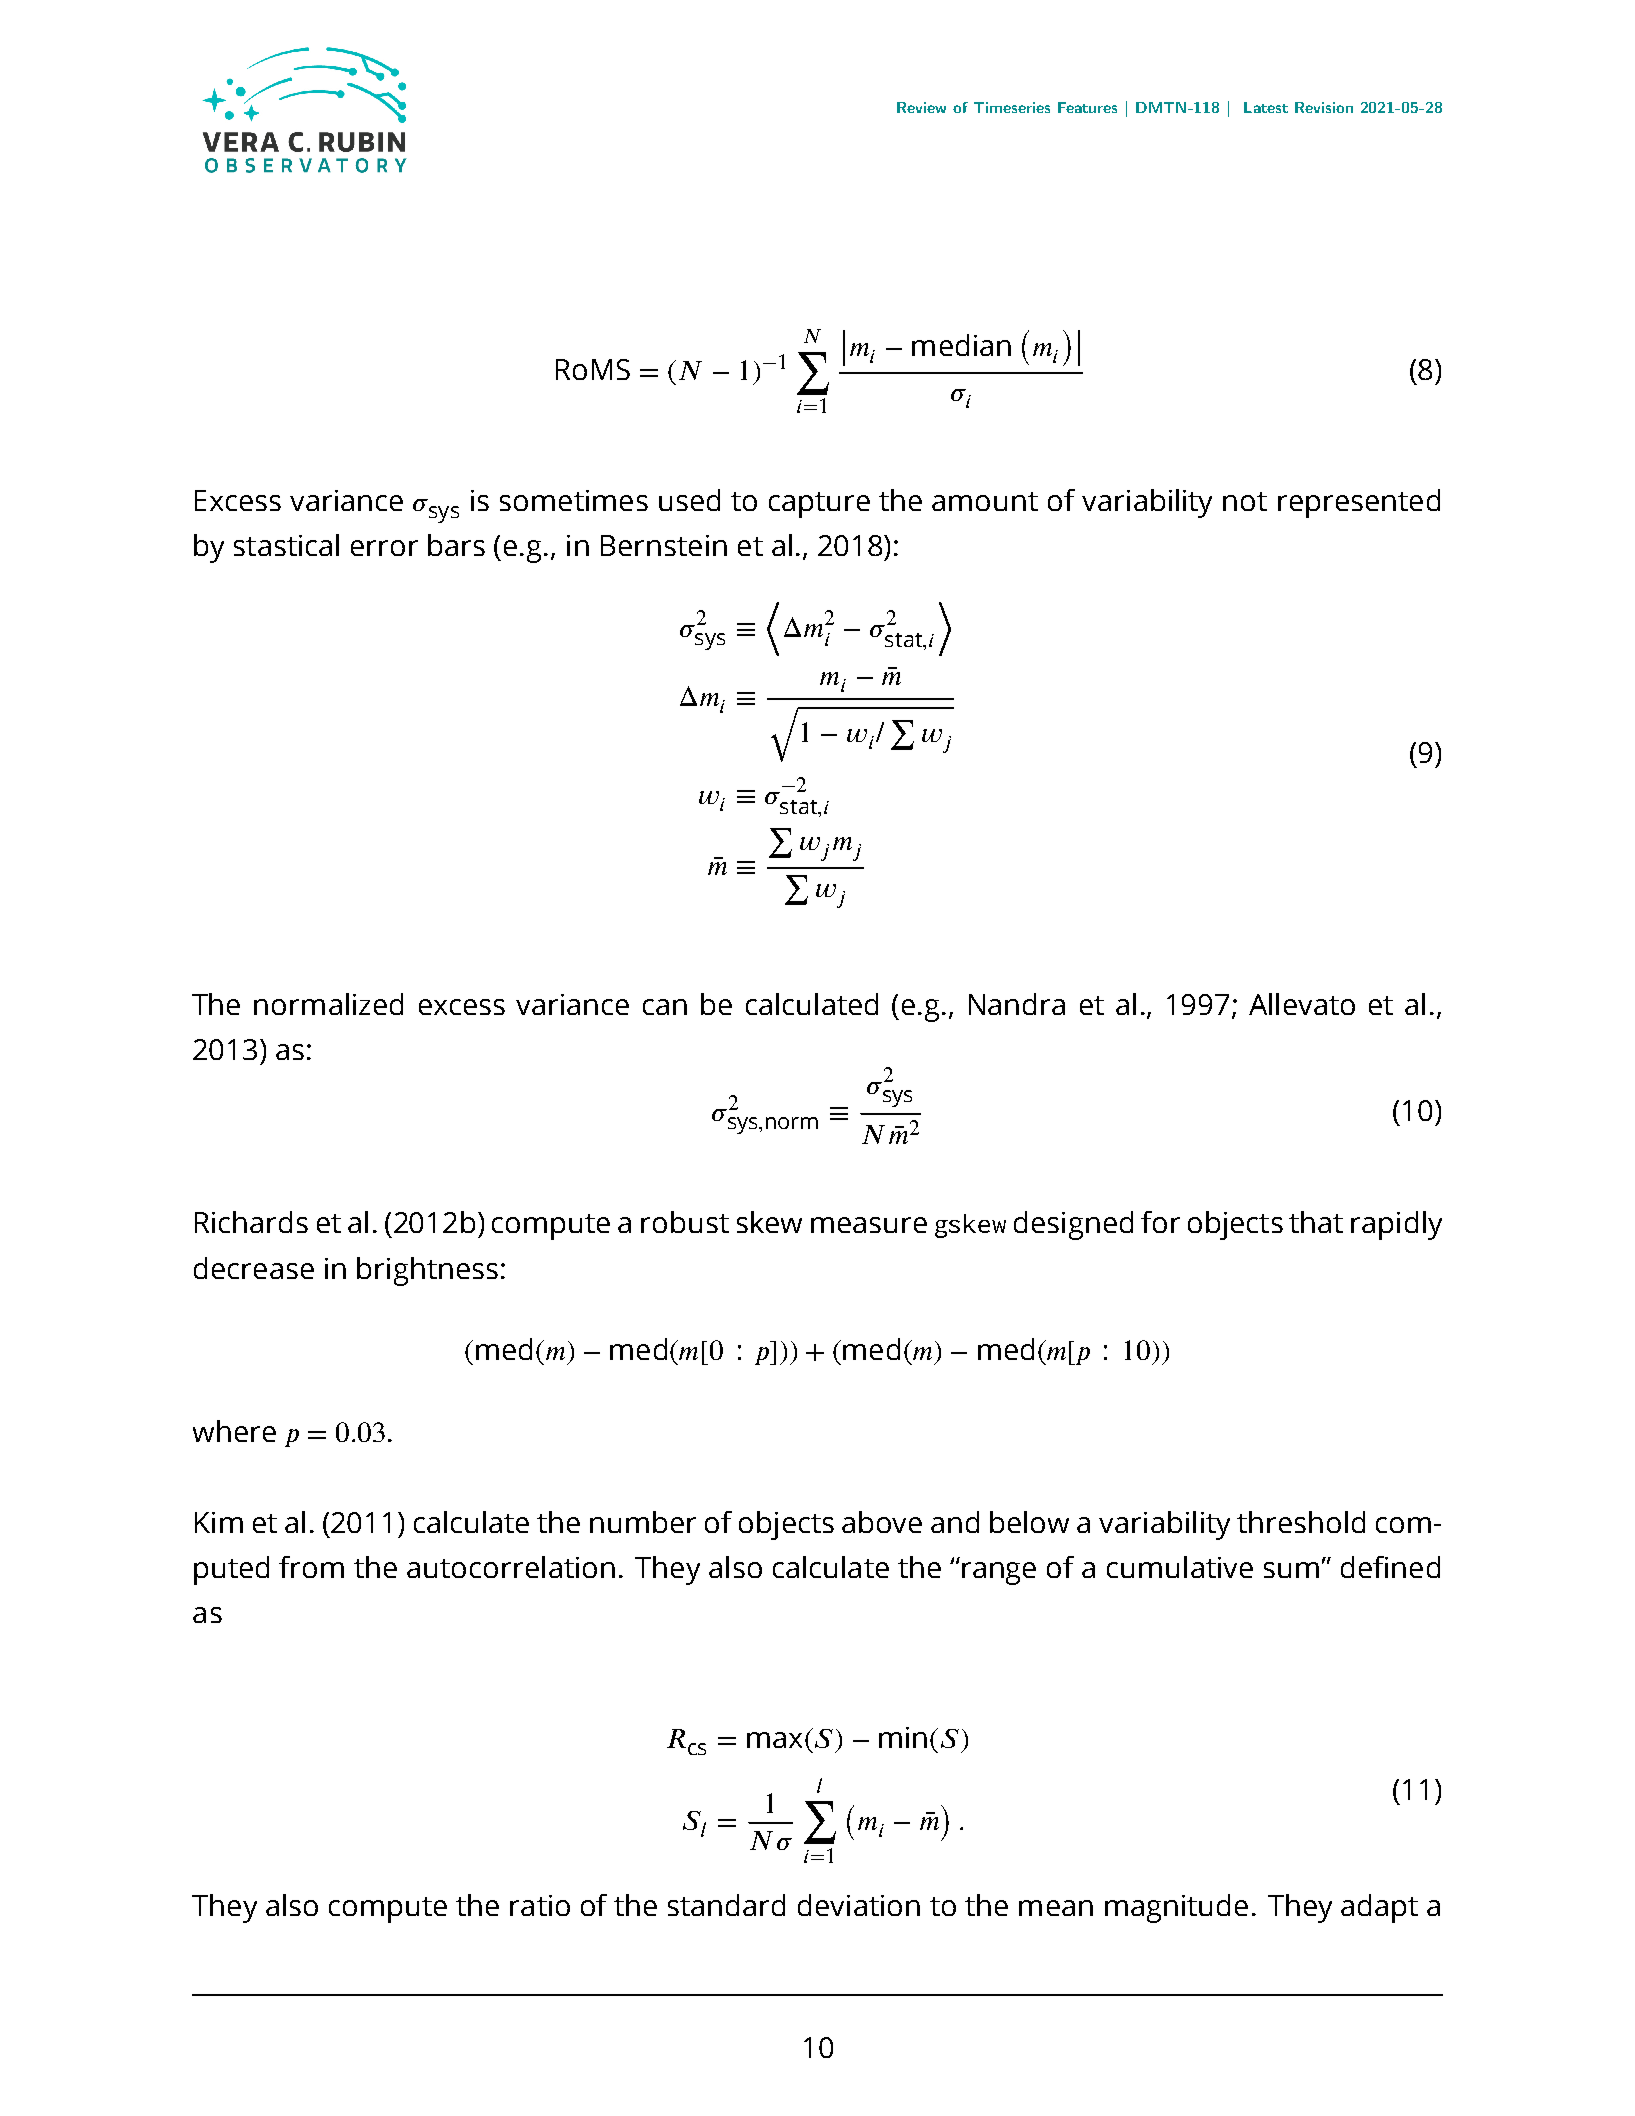 The height and width of the image is (2116, 1635). Describe the element at coordinates (1266, 107) in the image. I see `Latest` at that location.
